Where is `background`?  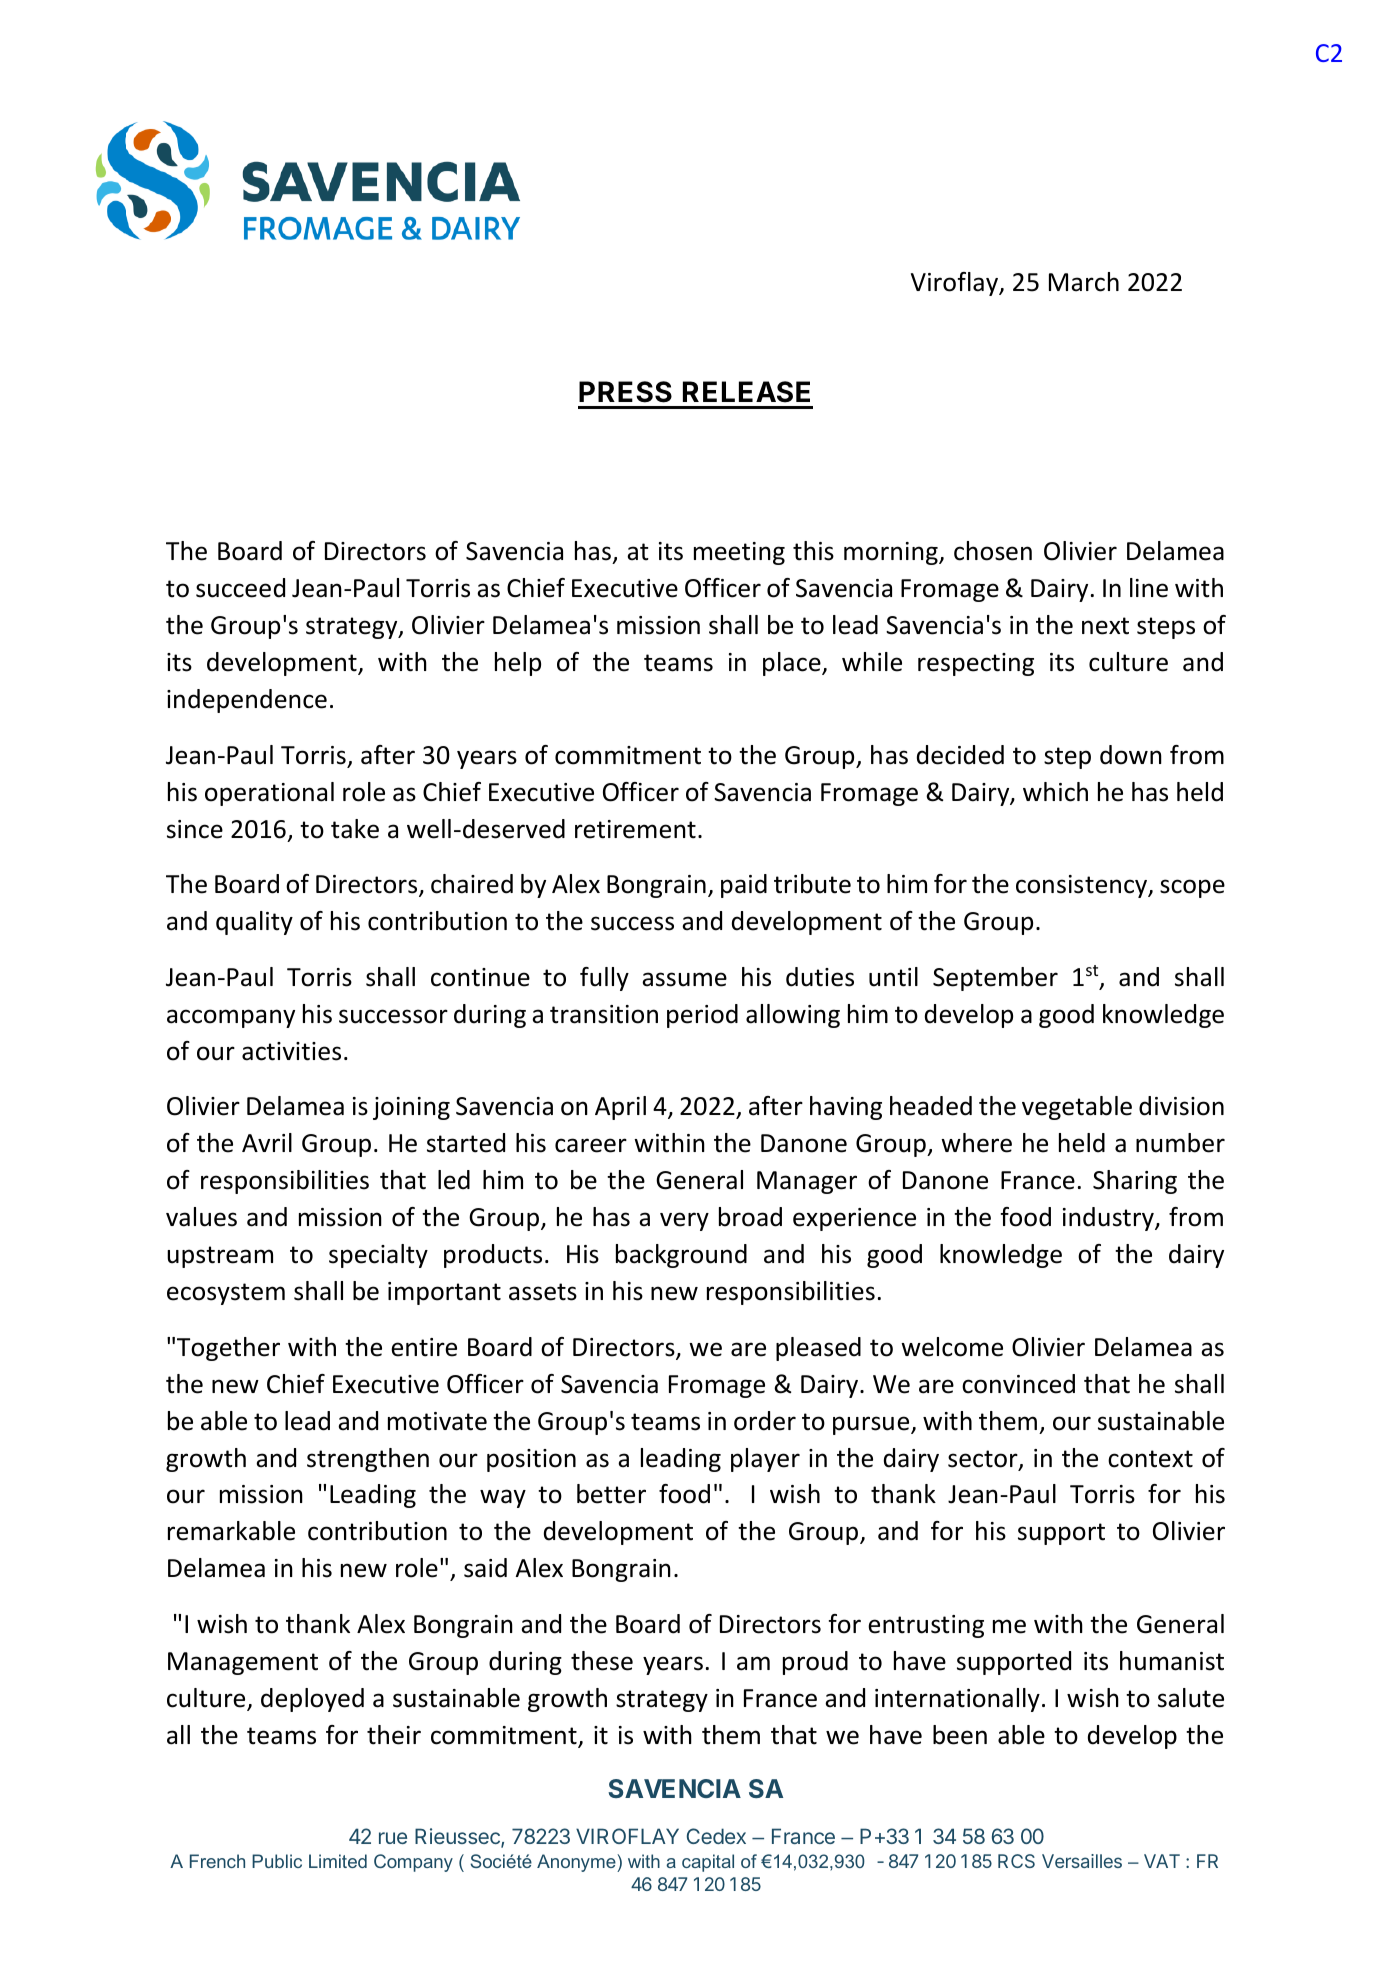 background is located at coordinates (681, 1256).
